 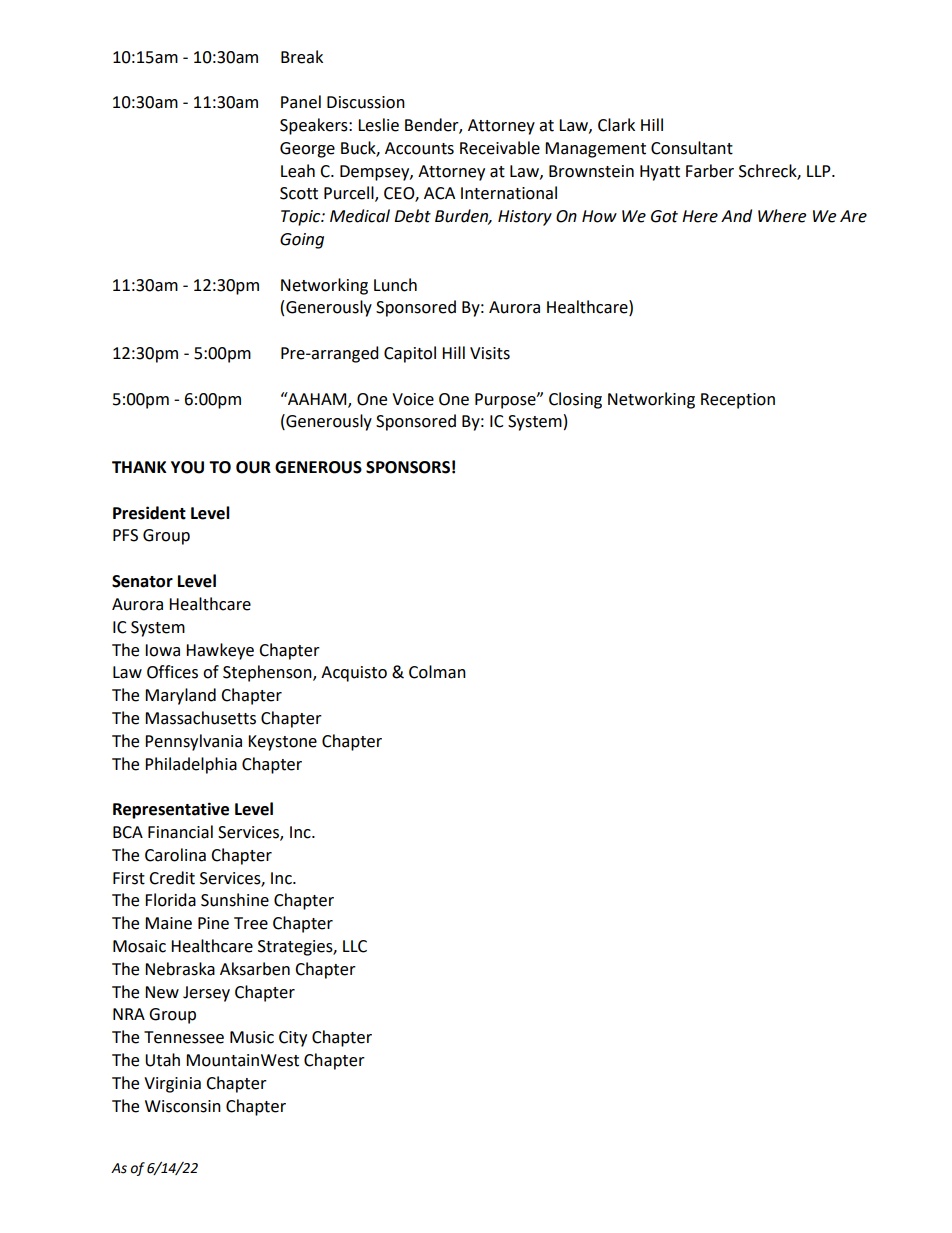 I want to click on LLC, so click(x=355, y=946).
